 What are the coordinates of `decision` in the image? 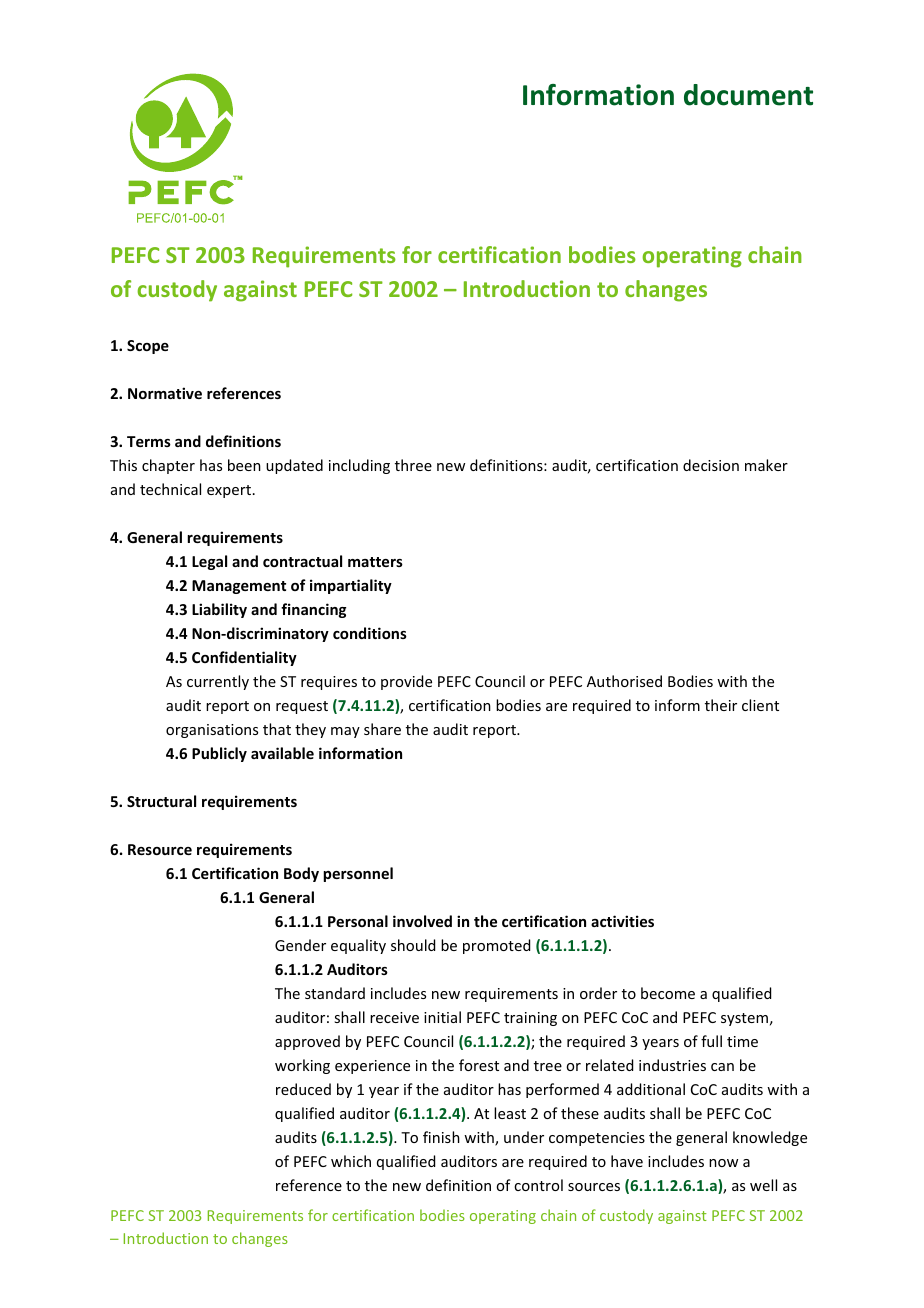 It's located at (711, 465).
